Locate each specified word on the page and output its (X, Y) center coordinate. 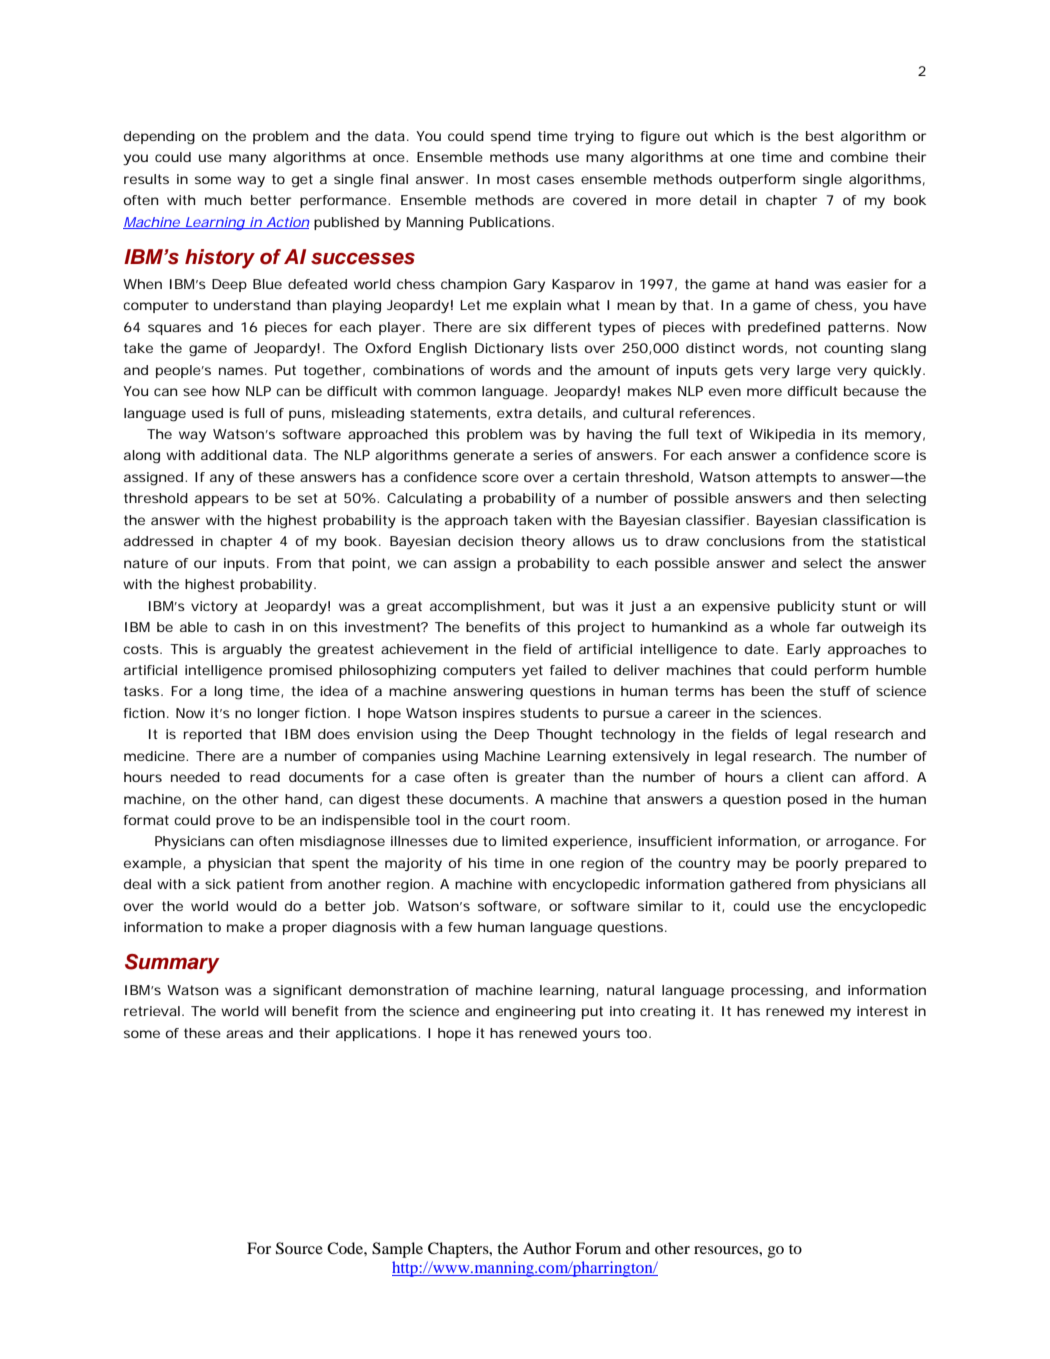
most (513, 179)
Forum (598, 1248)
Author (547, 1248)
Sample (397, 1250)
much (223, 200)
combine (859, 157)
